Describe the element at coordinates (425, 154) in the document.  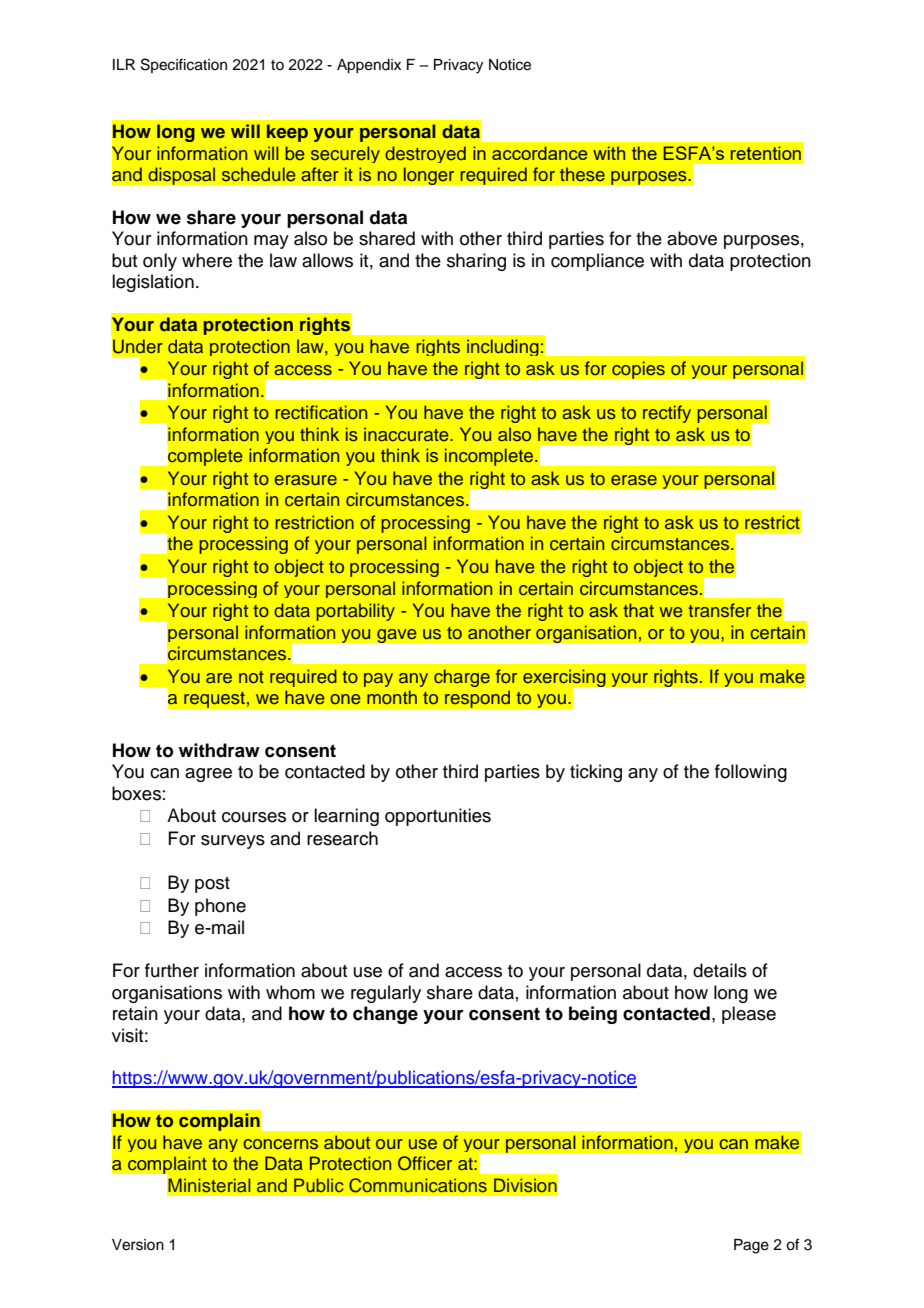
I see `destroyed` at that location.
